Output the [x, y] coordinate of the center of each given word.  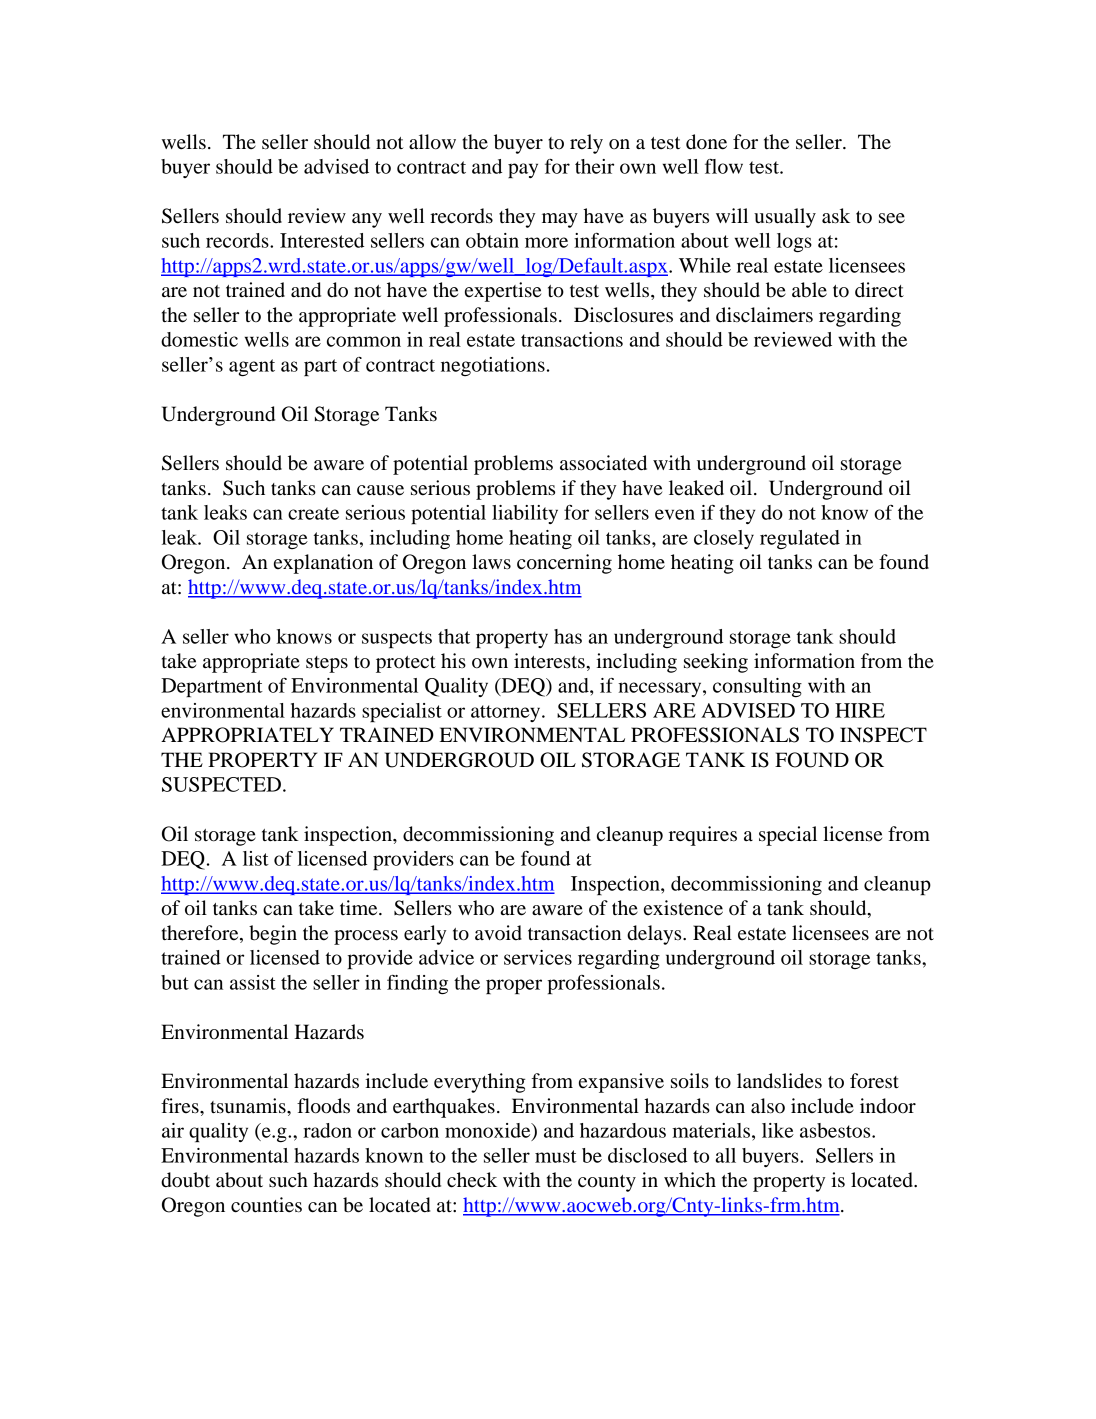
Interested [322, 240]
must [556, 1156]
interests [550, 661]
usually [785, 218]
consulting [757, 687]
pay [523, 170]
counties [266, 1205]
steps [327, 664]
